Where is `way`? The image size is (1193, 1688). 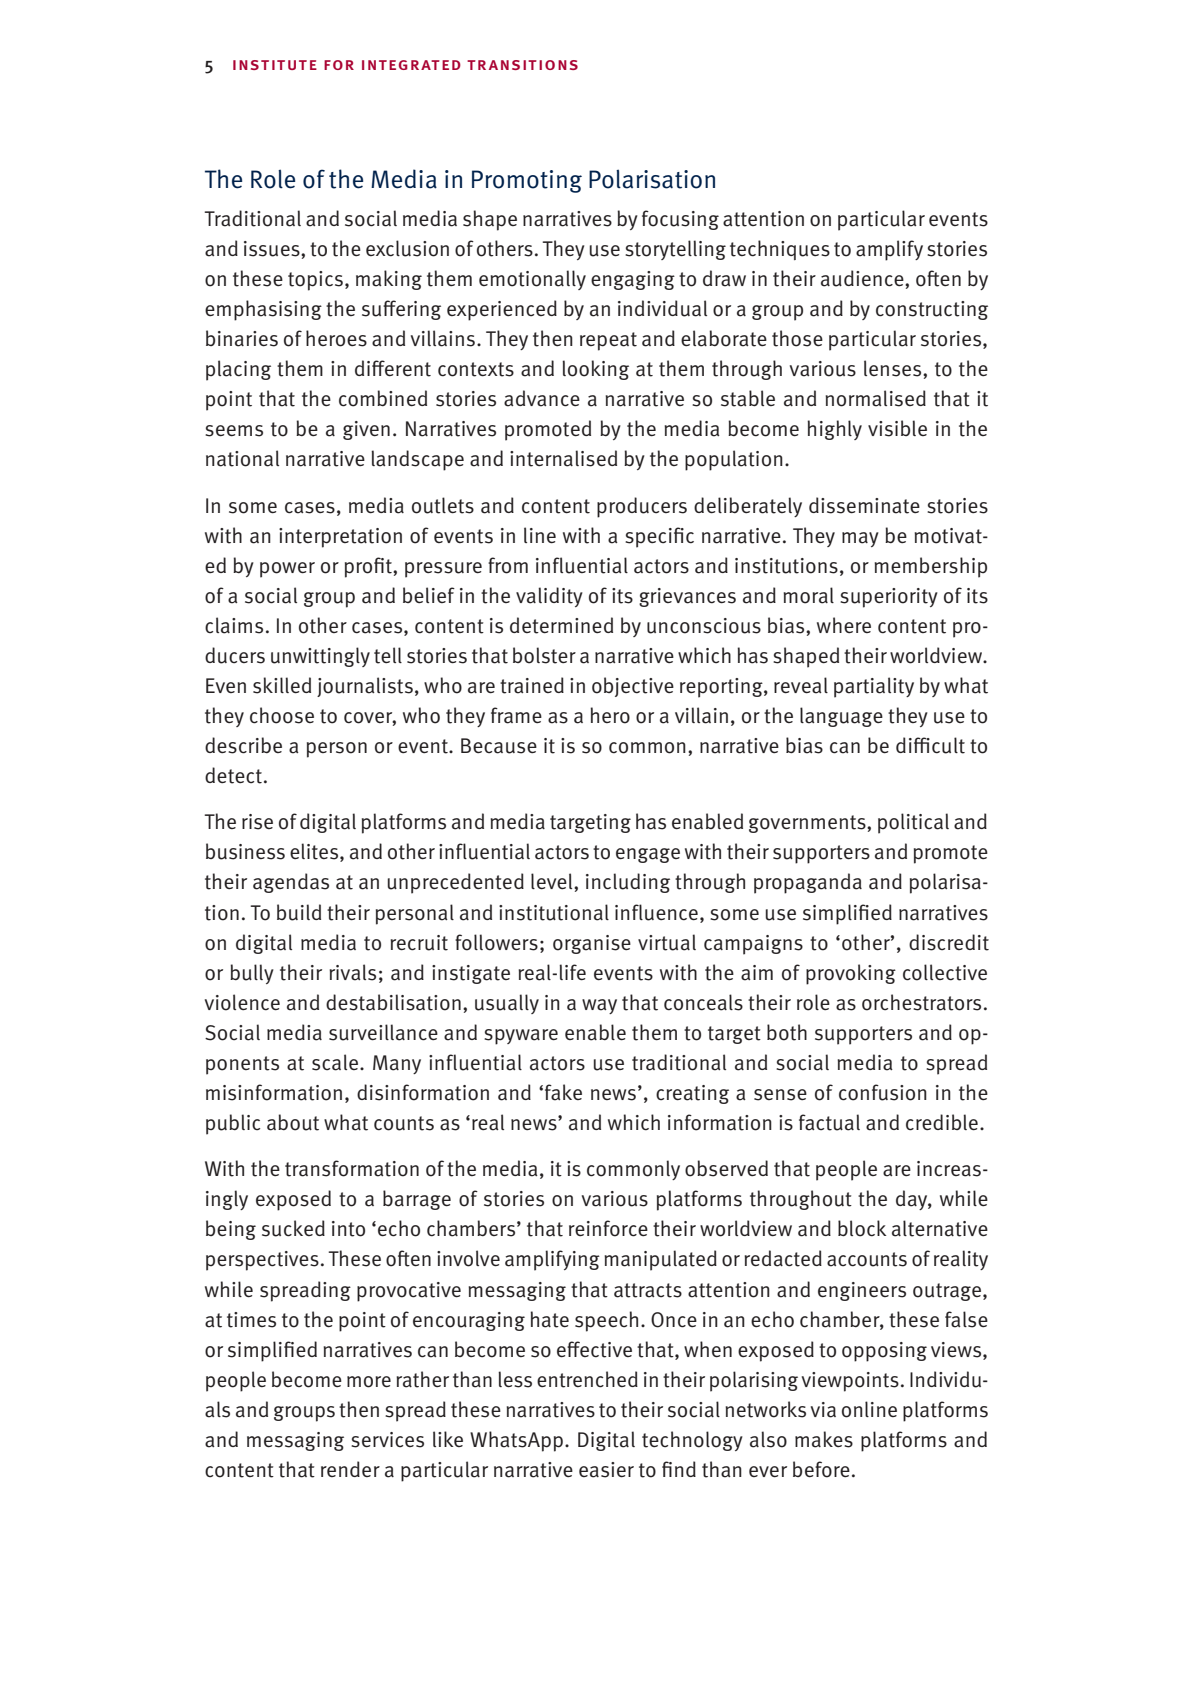 way is located at coordinates (599, 1006).
